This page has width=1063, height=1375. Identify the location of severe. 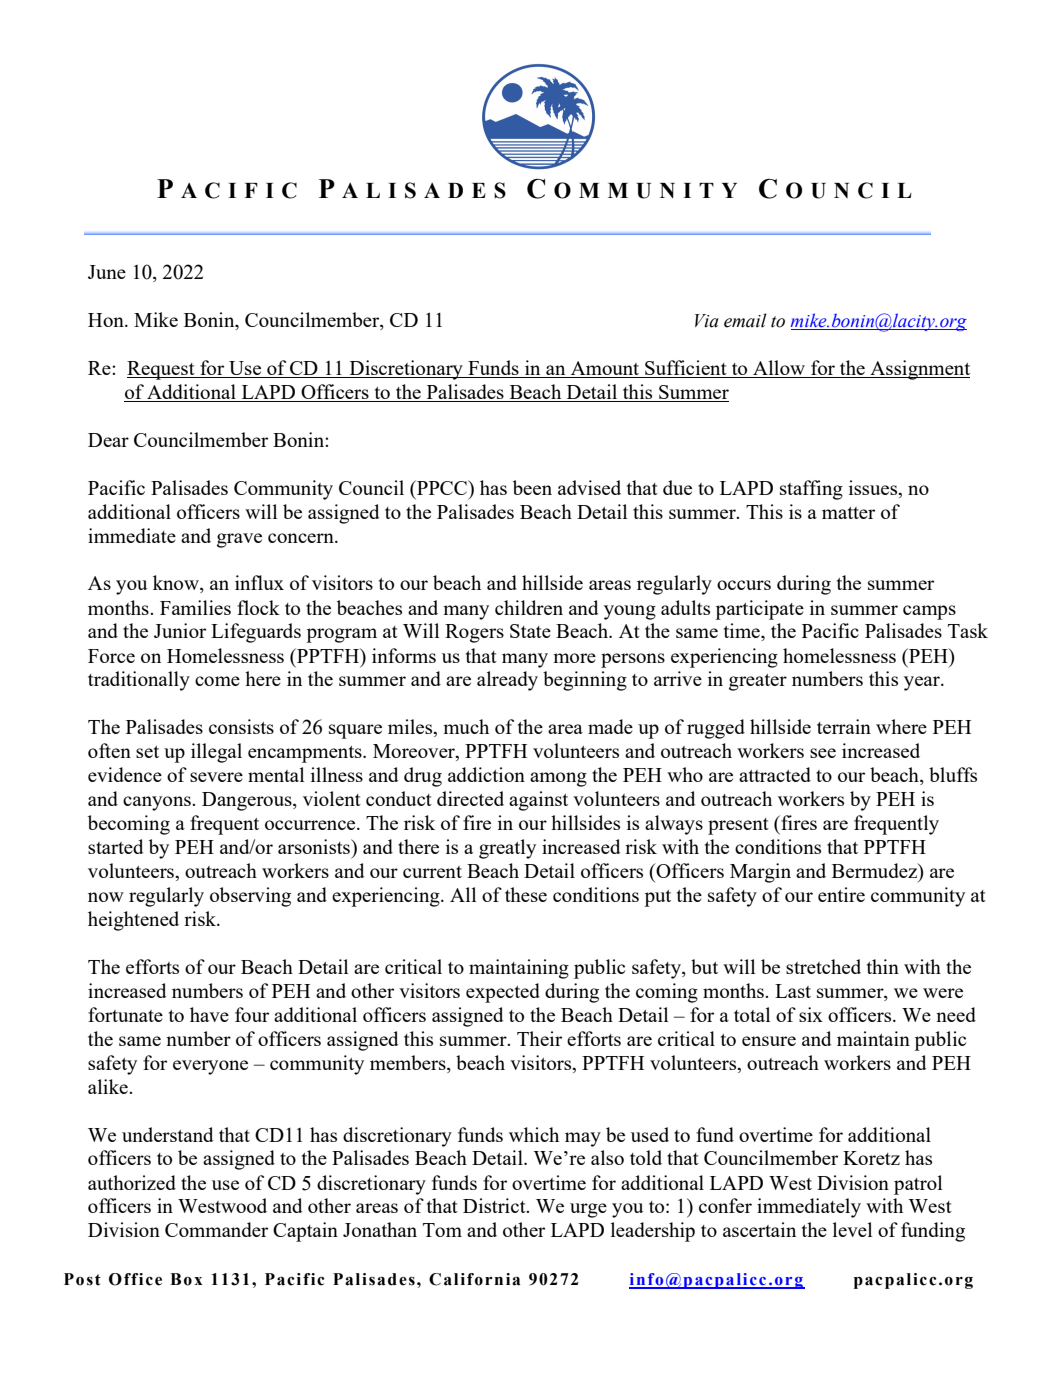
(216, 777).
